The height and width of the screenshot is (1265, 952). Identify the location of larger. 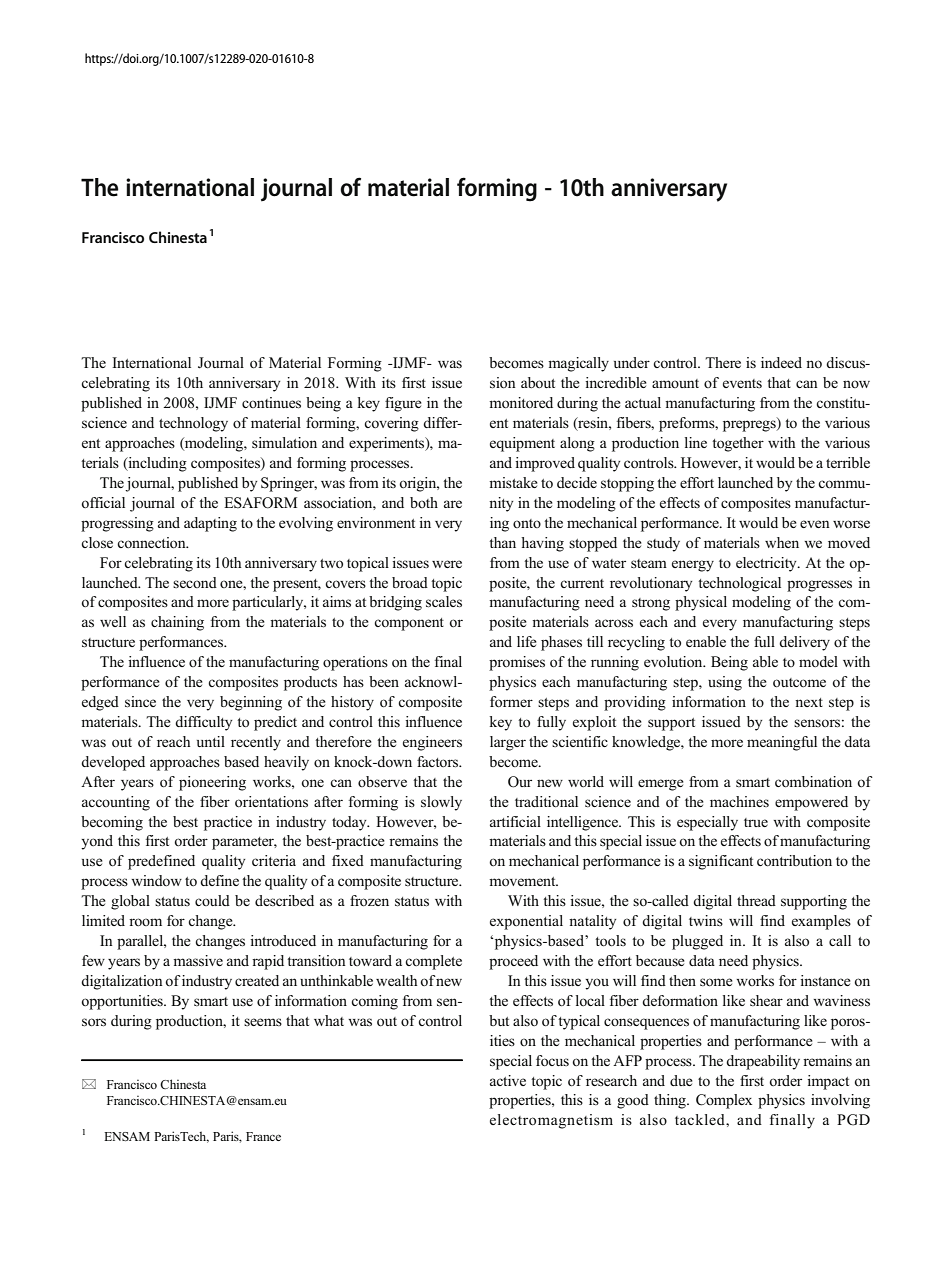
(508, 743).
